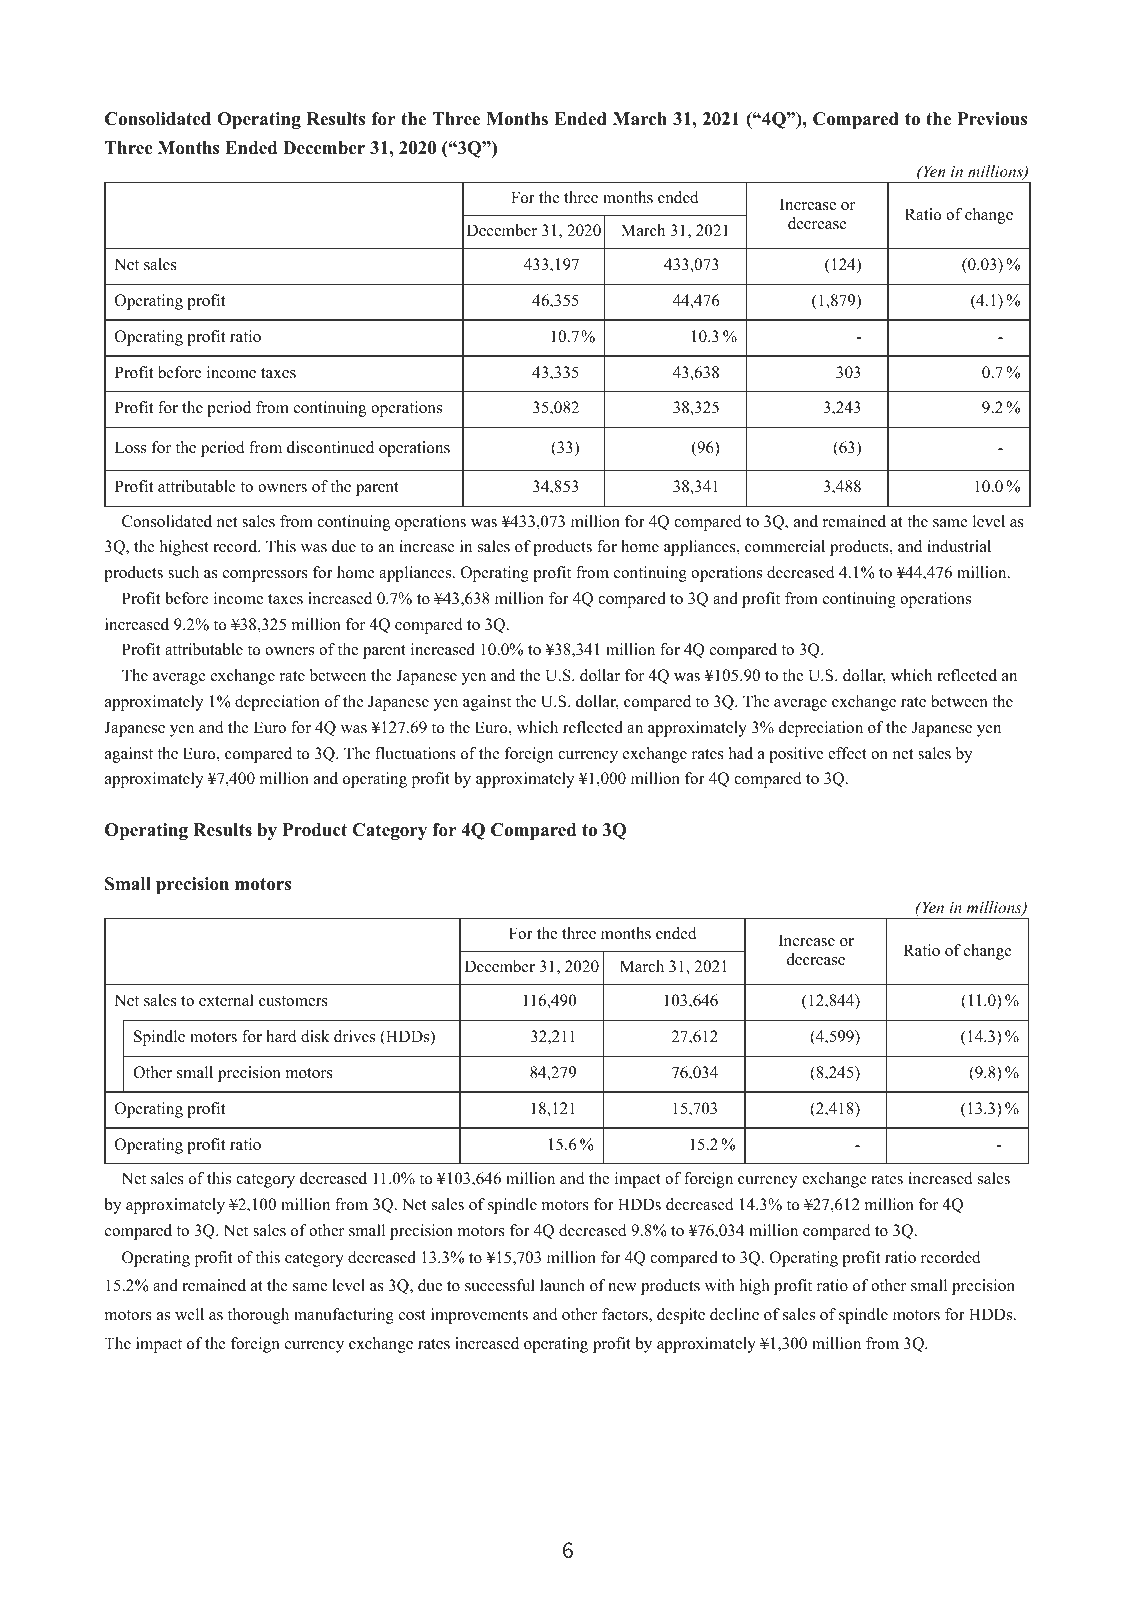 This screenshot has height=1607, width=1135. Describe the element at coordinates (741, 753) in the screenshot. I see `had` at that location.
